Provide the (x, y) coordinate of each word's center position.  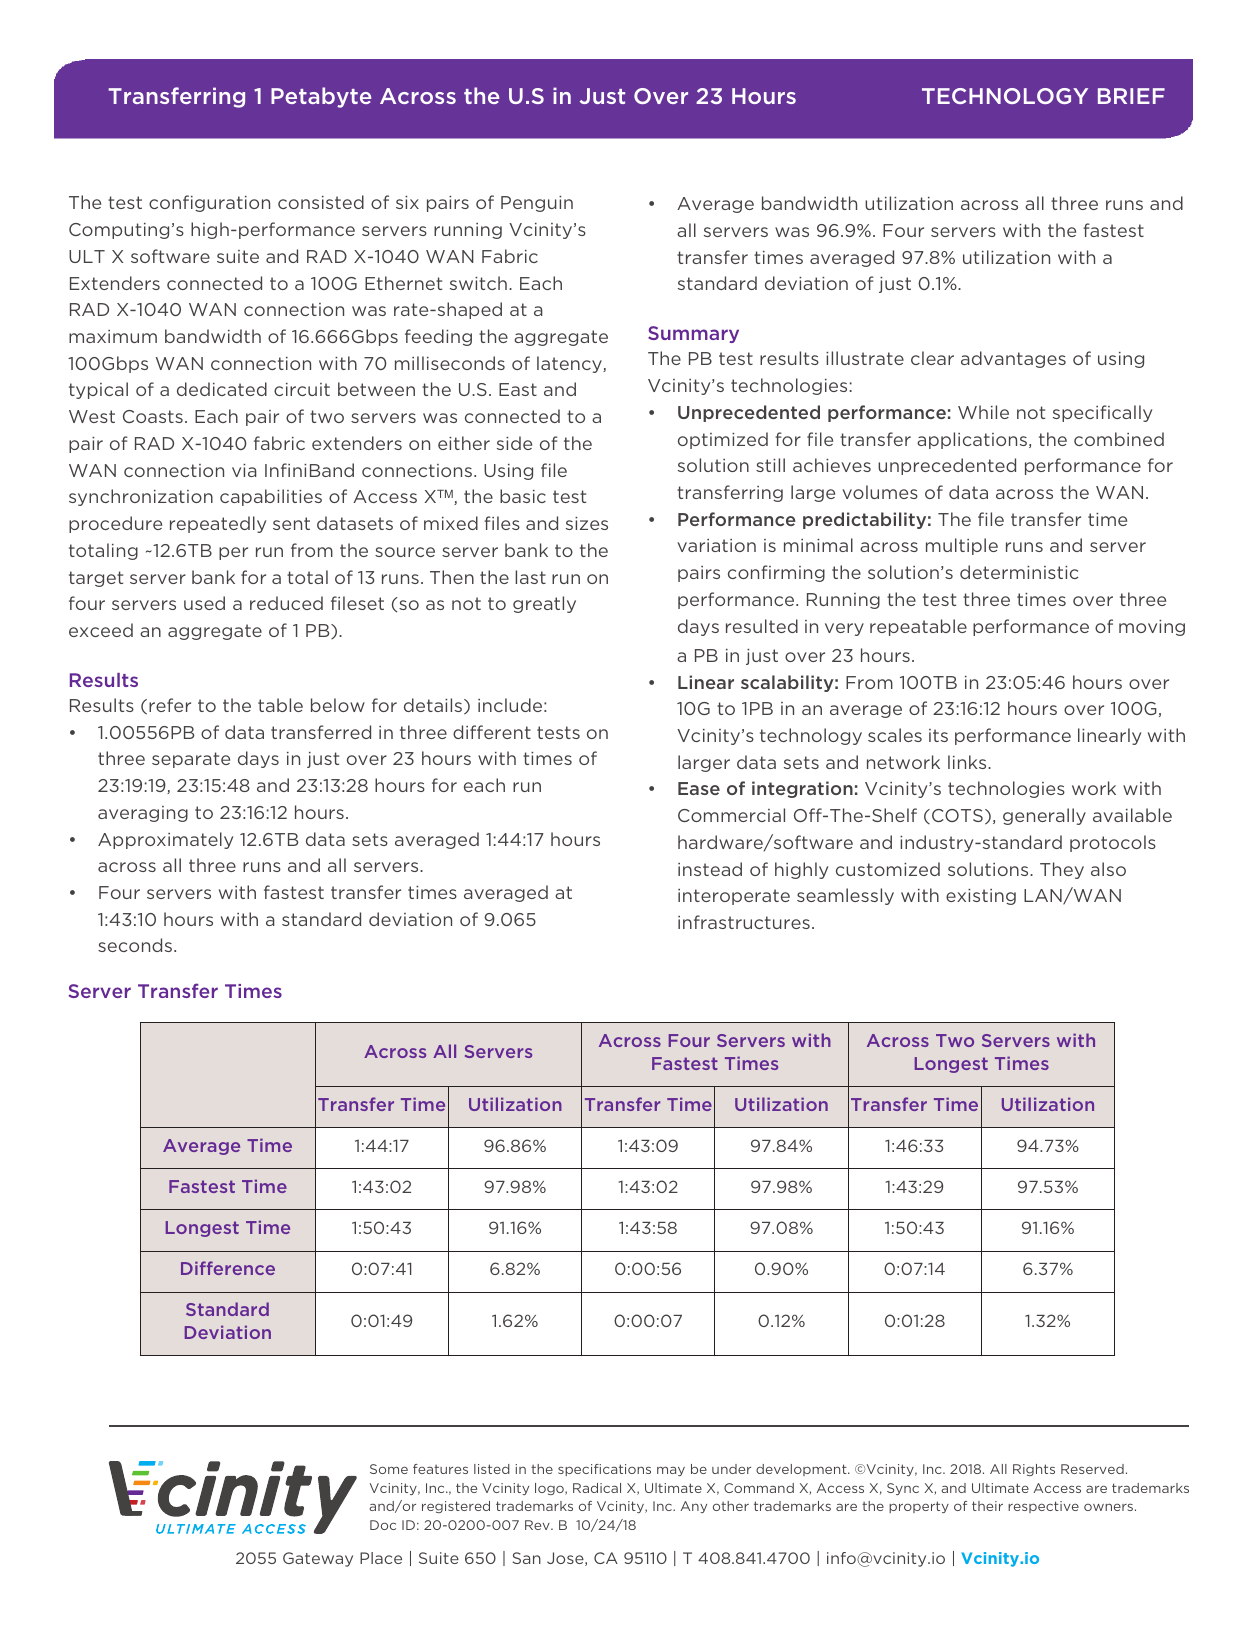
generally (1044, 816)
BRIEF (1131, 96)
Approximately (165, 840)
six (407, 202)
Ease (699, 788)
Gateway (318, 1559)
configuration (209, 203)
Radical (597, 1488)
